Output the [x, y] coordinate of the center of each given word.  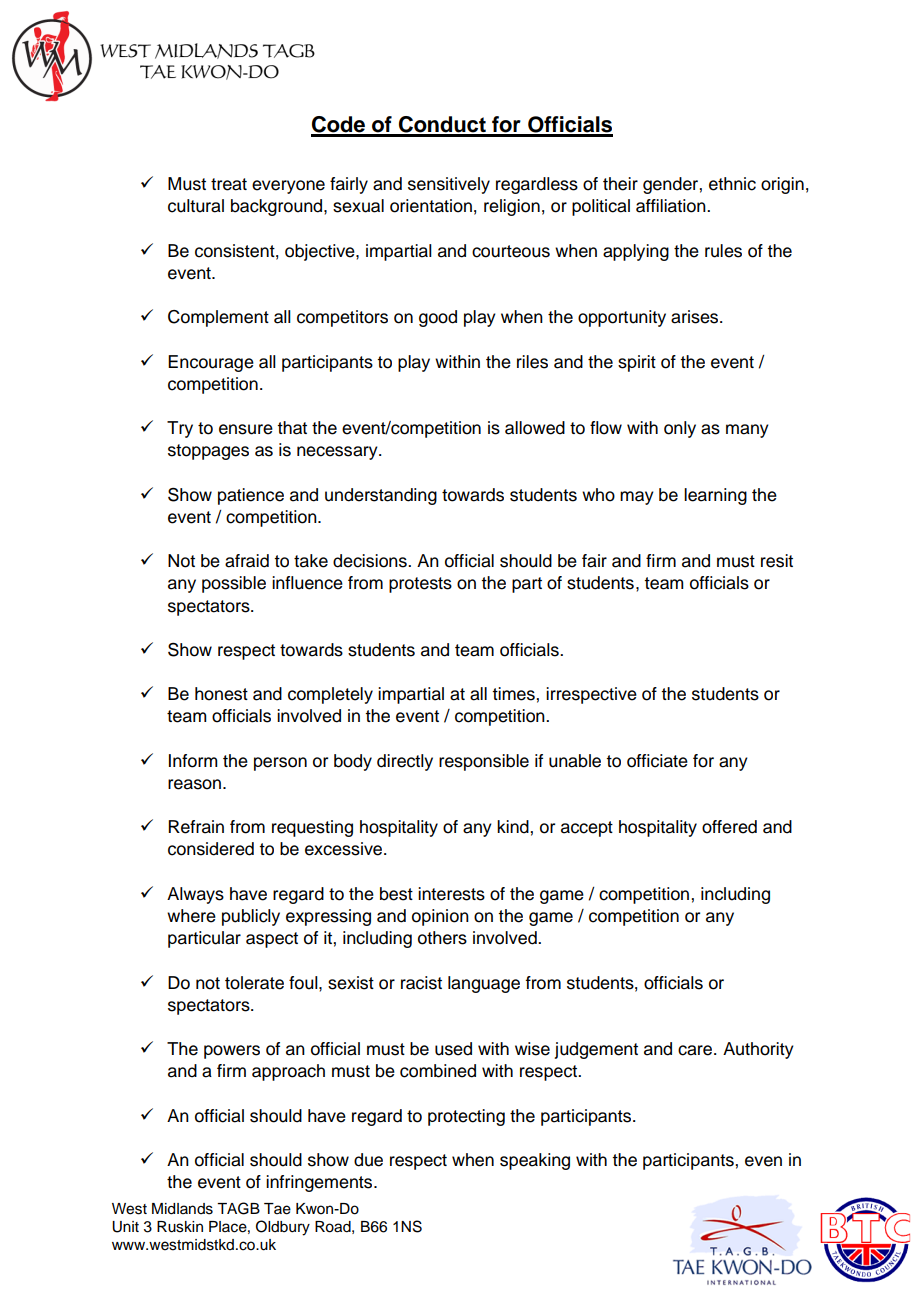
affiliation [672, 206]
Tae [277, 1209]
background [278, 207]
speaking [535, 1161]
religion [512, 207]
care [696, 1050]
